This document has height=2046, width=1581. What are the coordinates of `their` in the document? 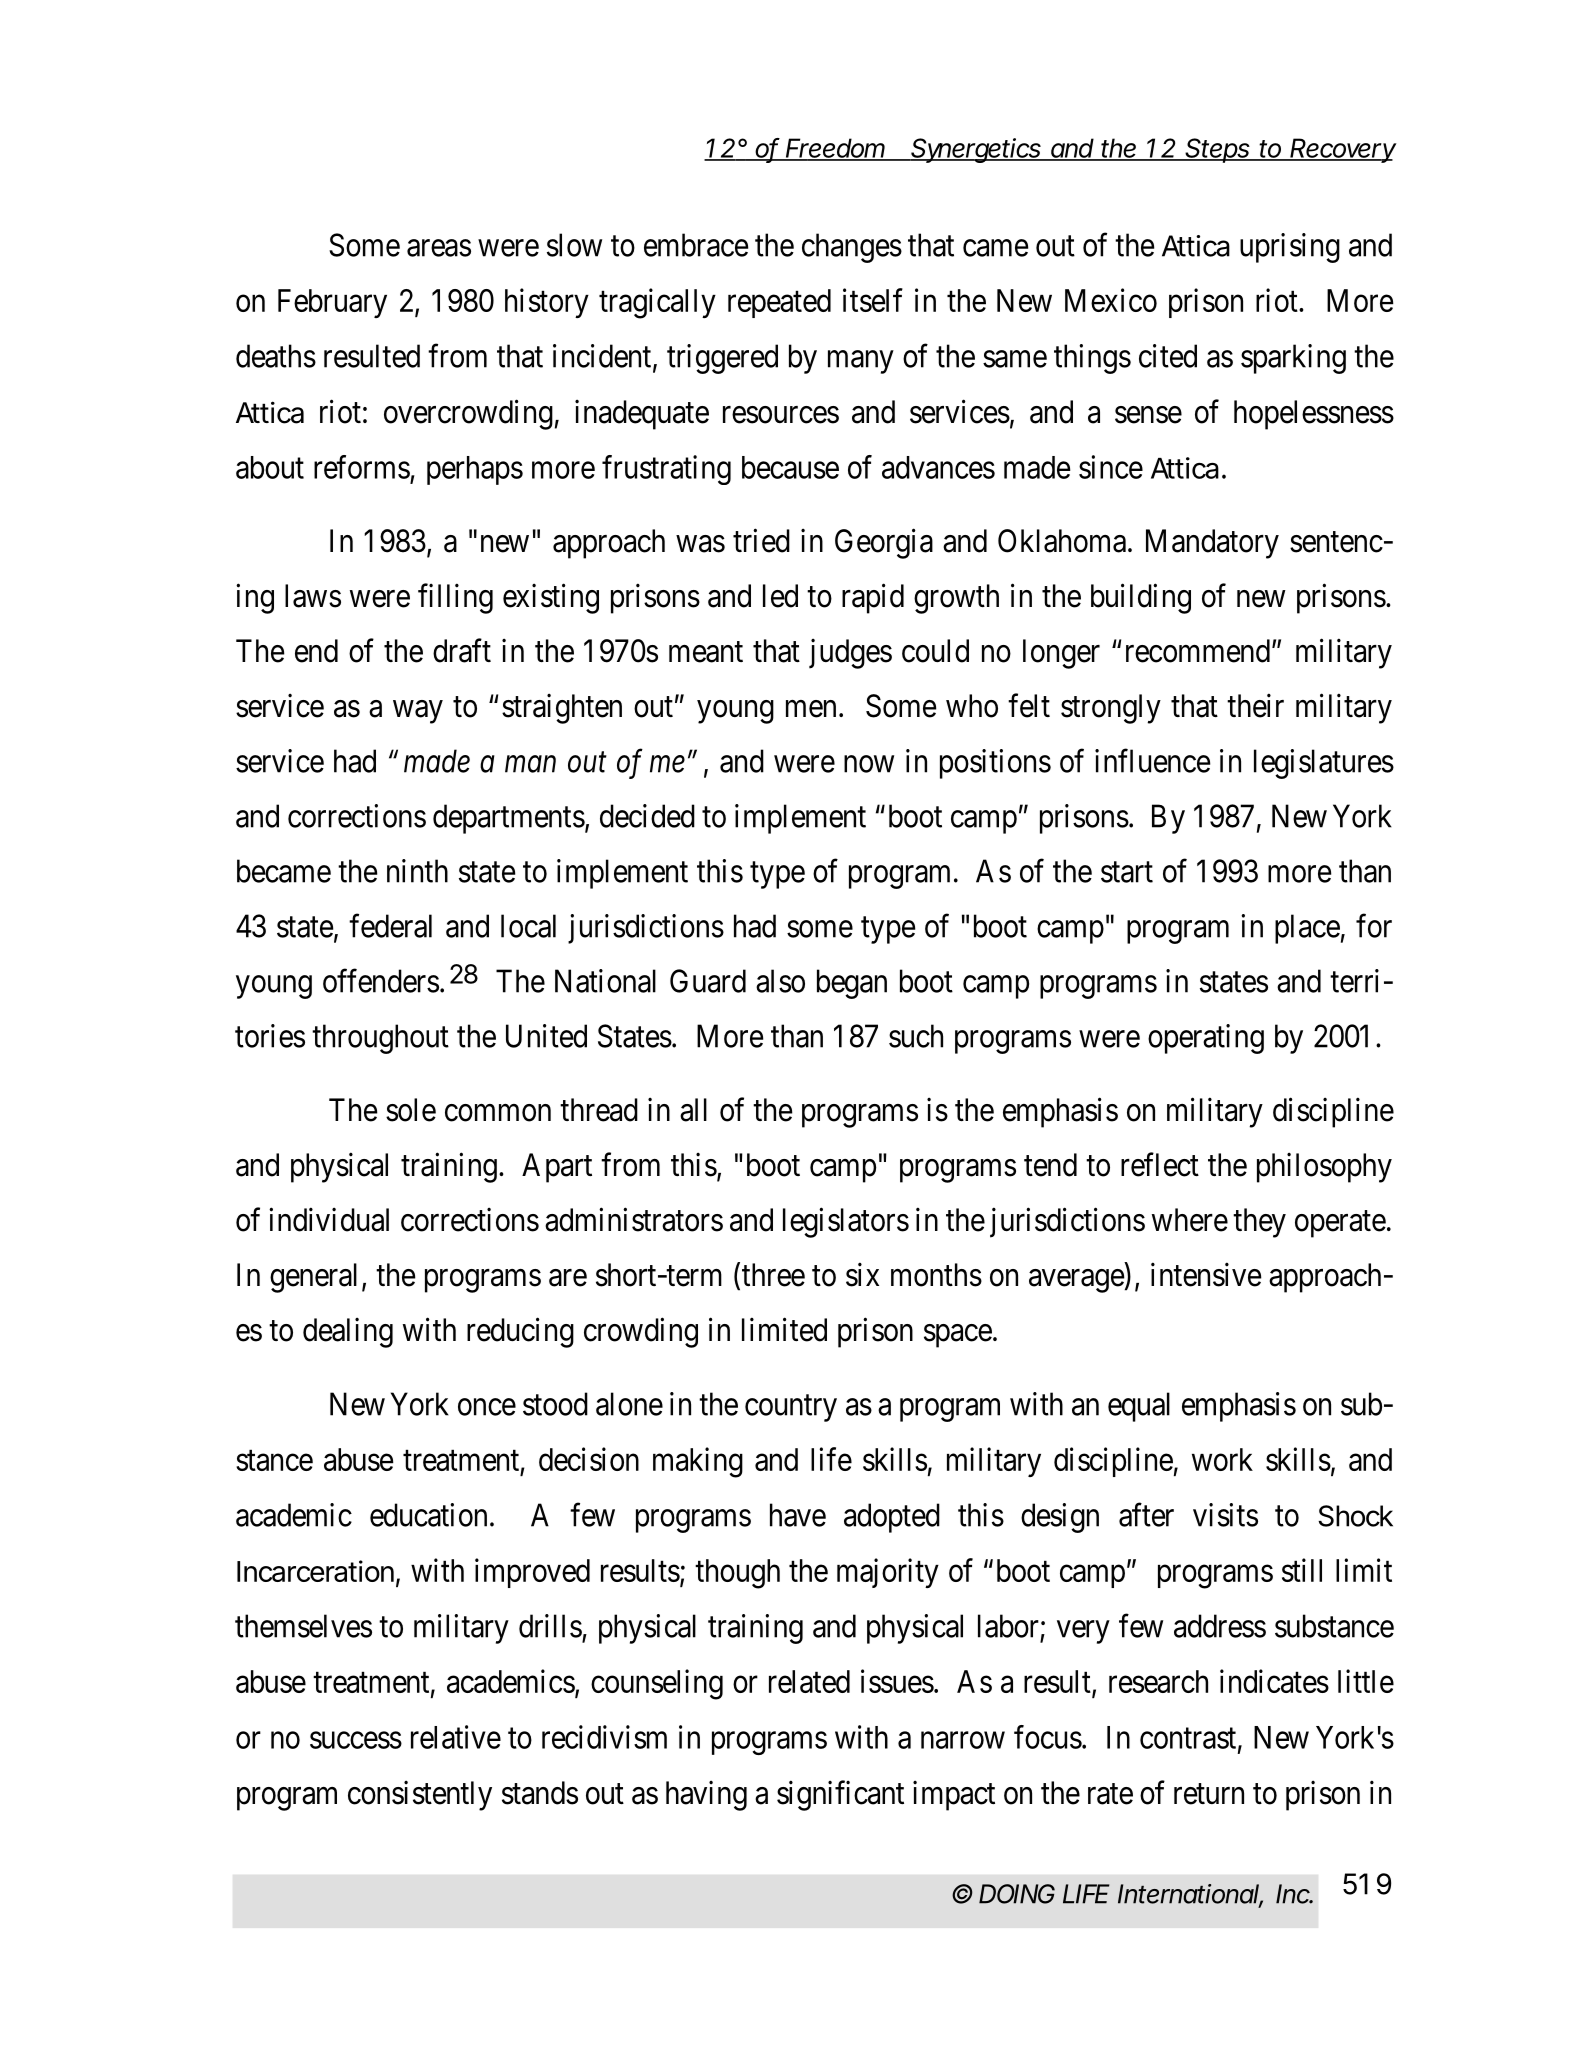 It's located at (1255, 705).
